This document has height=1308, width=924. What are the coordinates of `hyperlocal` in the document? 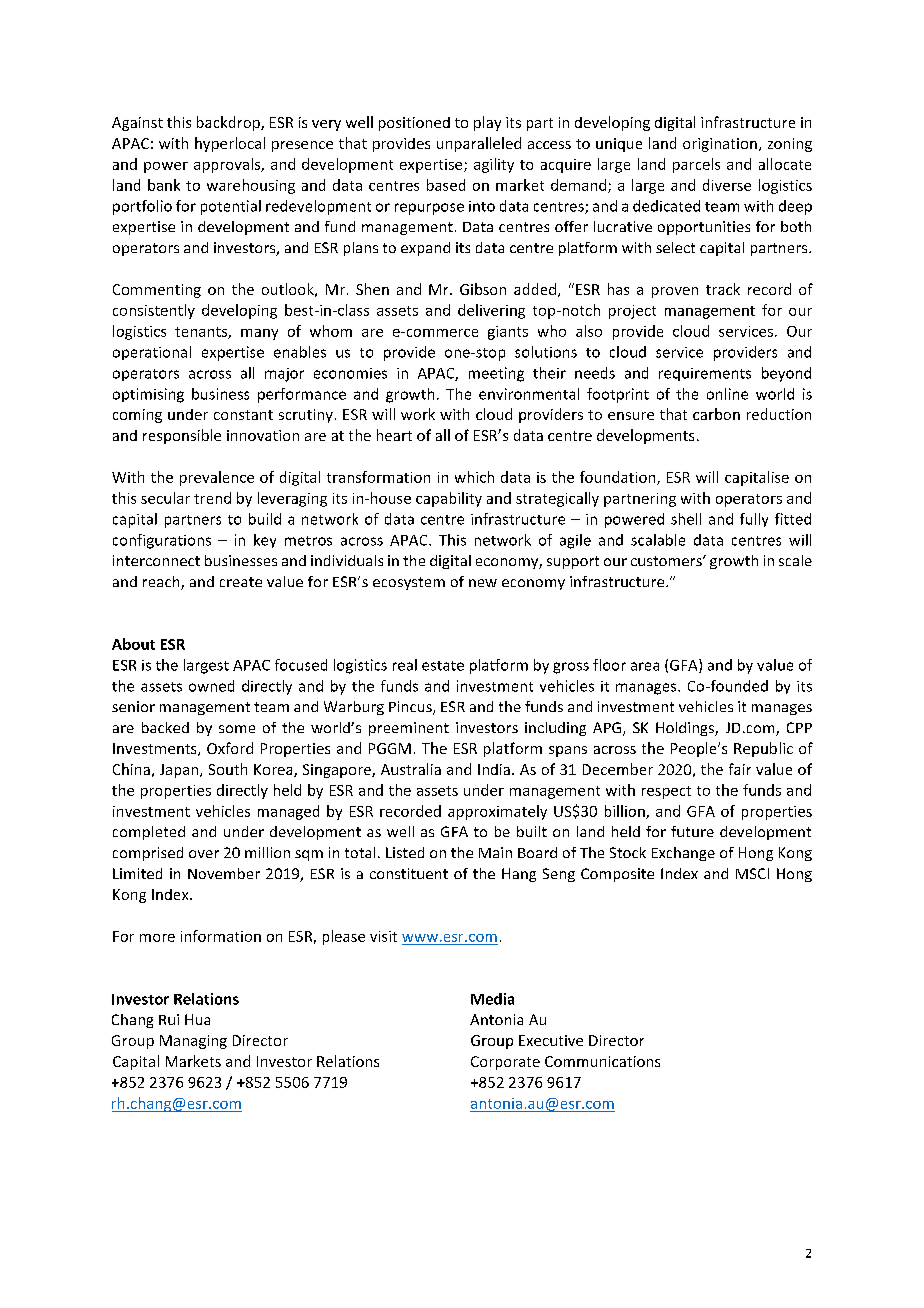 It's located at (230, 144).
